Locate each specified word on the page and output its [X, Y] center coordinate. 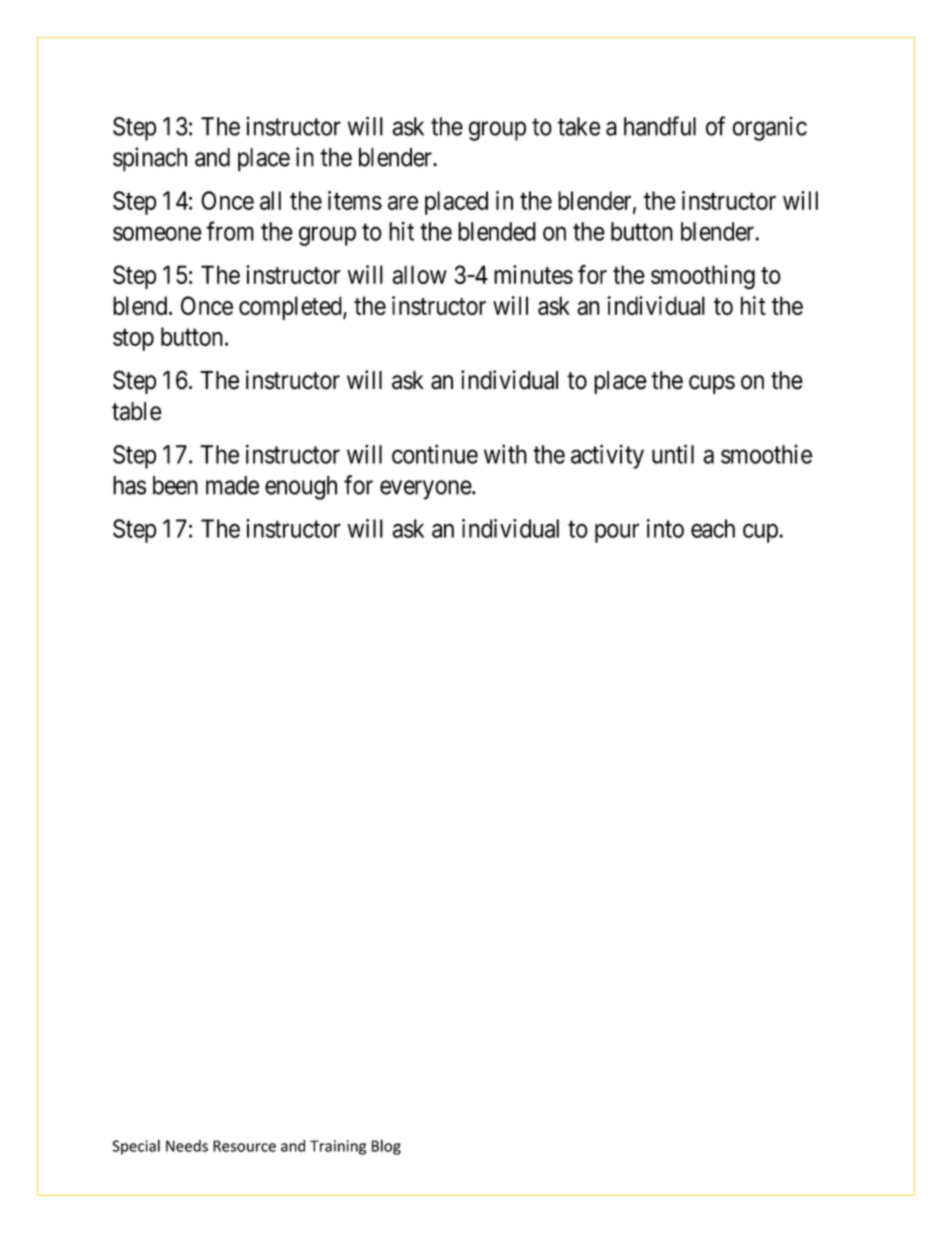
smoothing [703, 277]
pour [617, 533]
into [665, 528]
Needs [187, 1146]
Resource [244, 1146]
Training [338, 1147]
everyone [426, 490]
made [232, 485]
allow [419, 274]
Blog [386, 1147]
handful [660, 126]
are [403, 203]
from [230, 231]
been [175, 485]
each [713, 528]
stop [133, 340]
